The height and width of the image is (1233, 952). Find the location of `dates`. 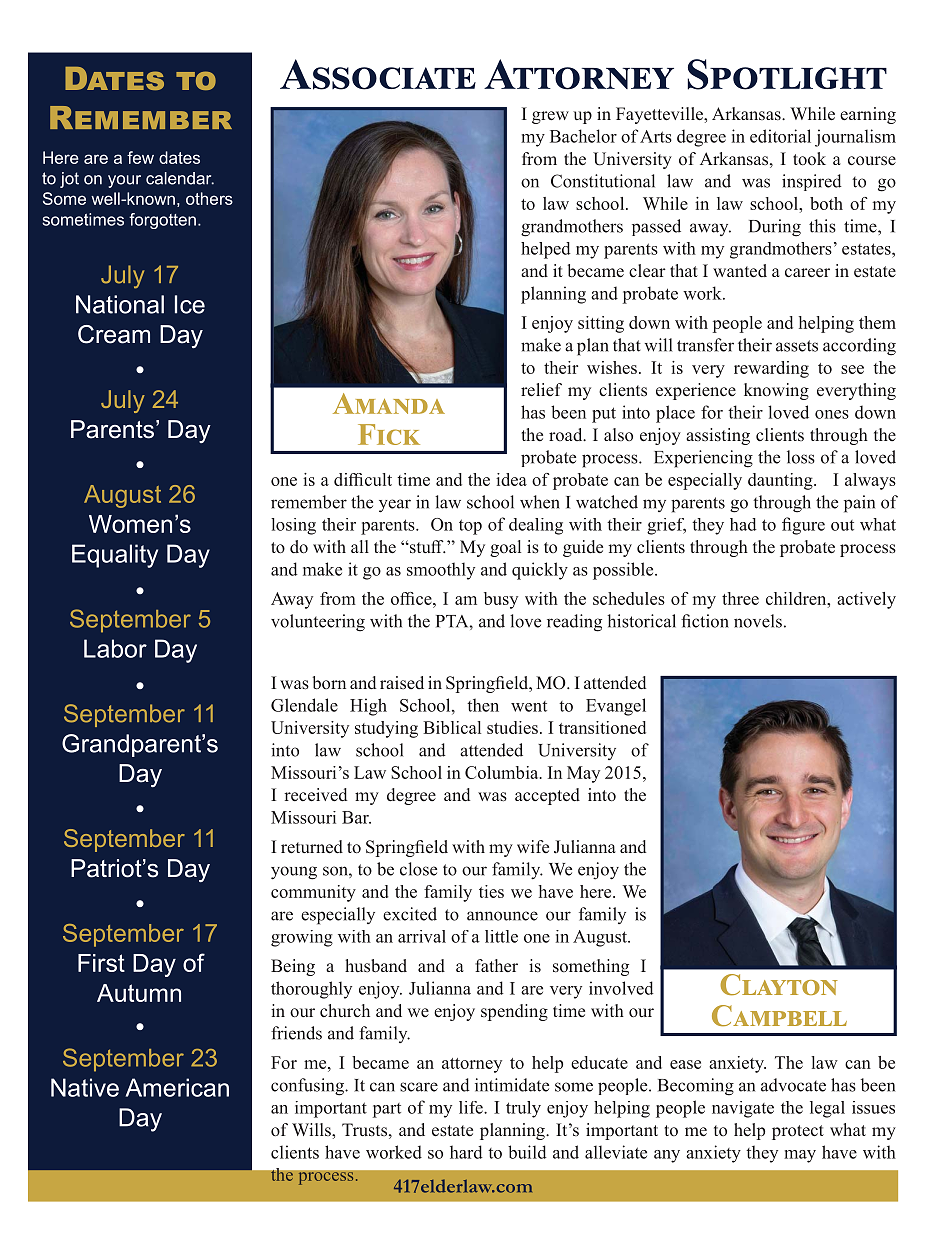

dates is located at coordinates (179, 157).
